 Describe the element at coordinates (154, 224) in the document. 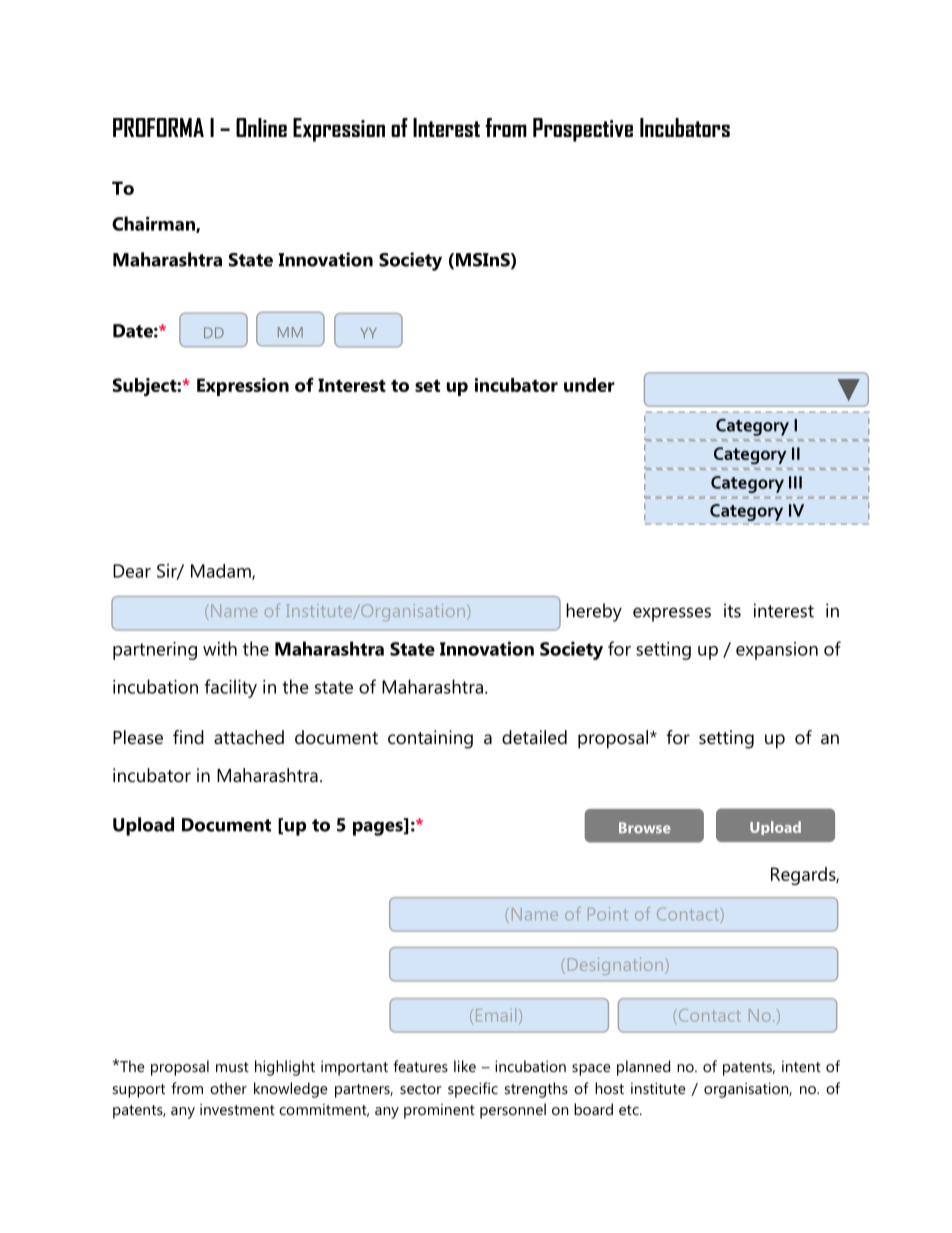

I see `Chairman` at that location.
